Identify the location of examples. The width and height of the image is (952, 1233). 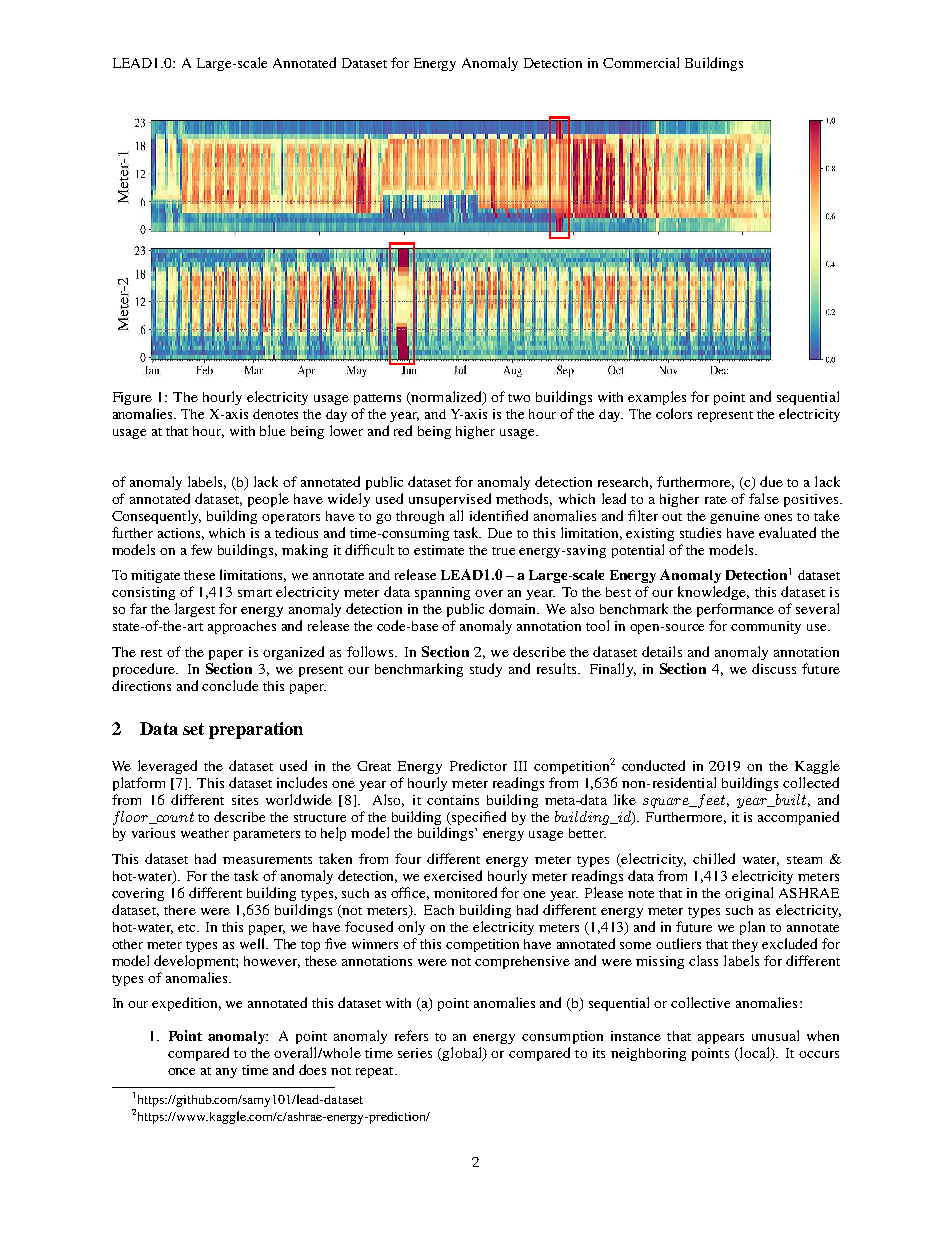
(657, 398).
